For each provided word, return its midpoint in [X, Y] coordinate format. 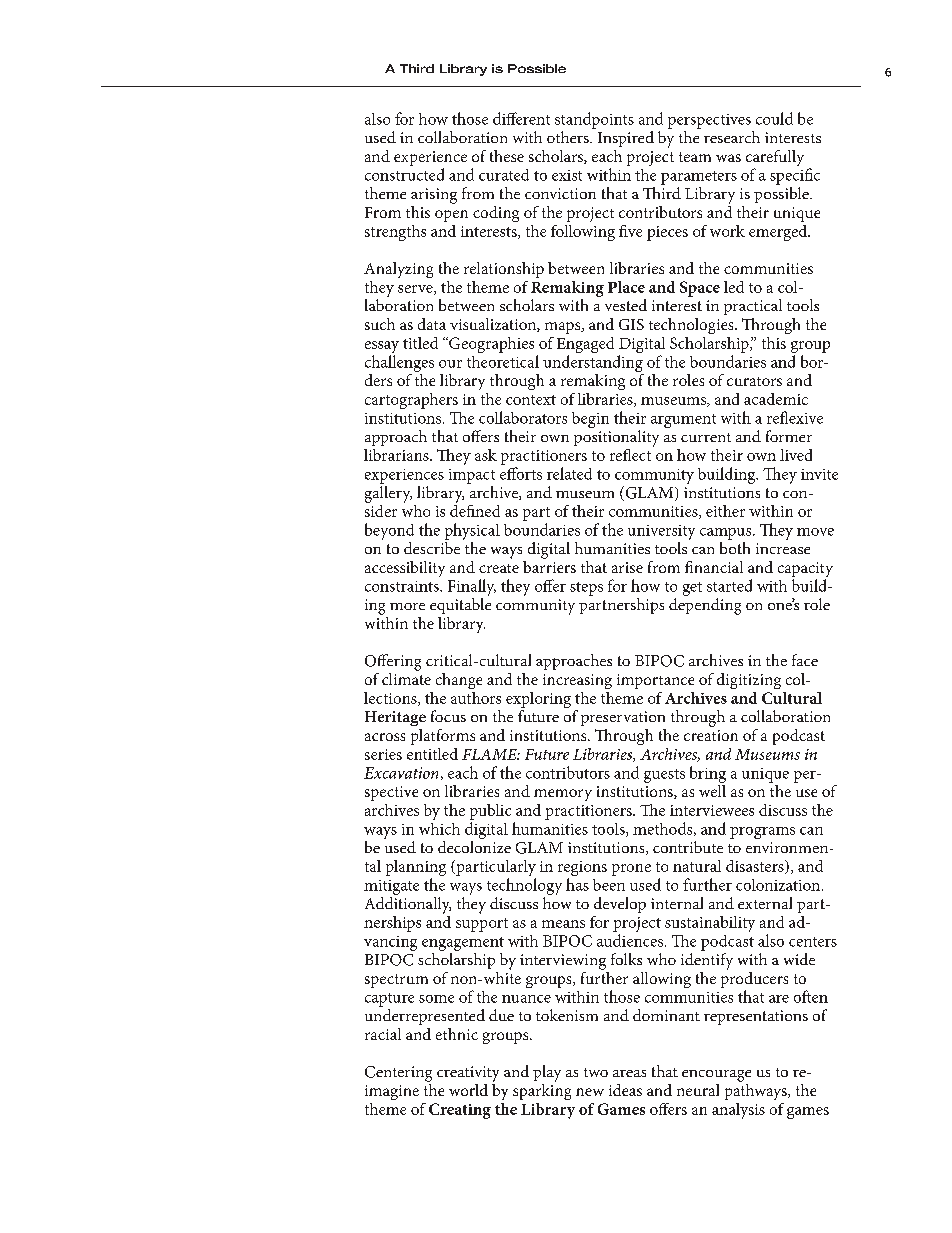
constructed [404, 174]
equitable [460, 606]
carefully [775, 159]
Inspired [626, 139]
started [729, 585]
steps [586, 589]
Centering [398, 1074]
